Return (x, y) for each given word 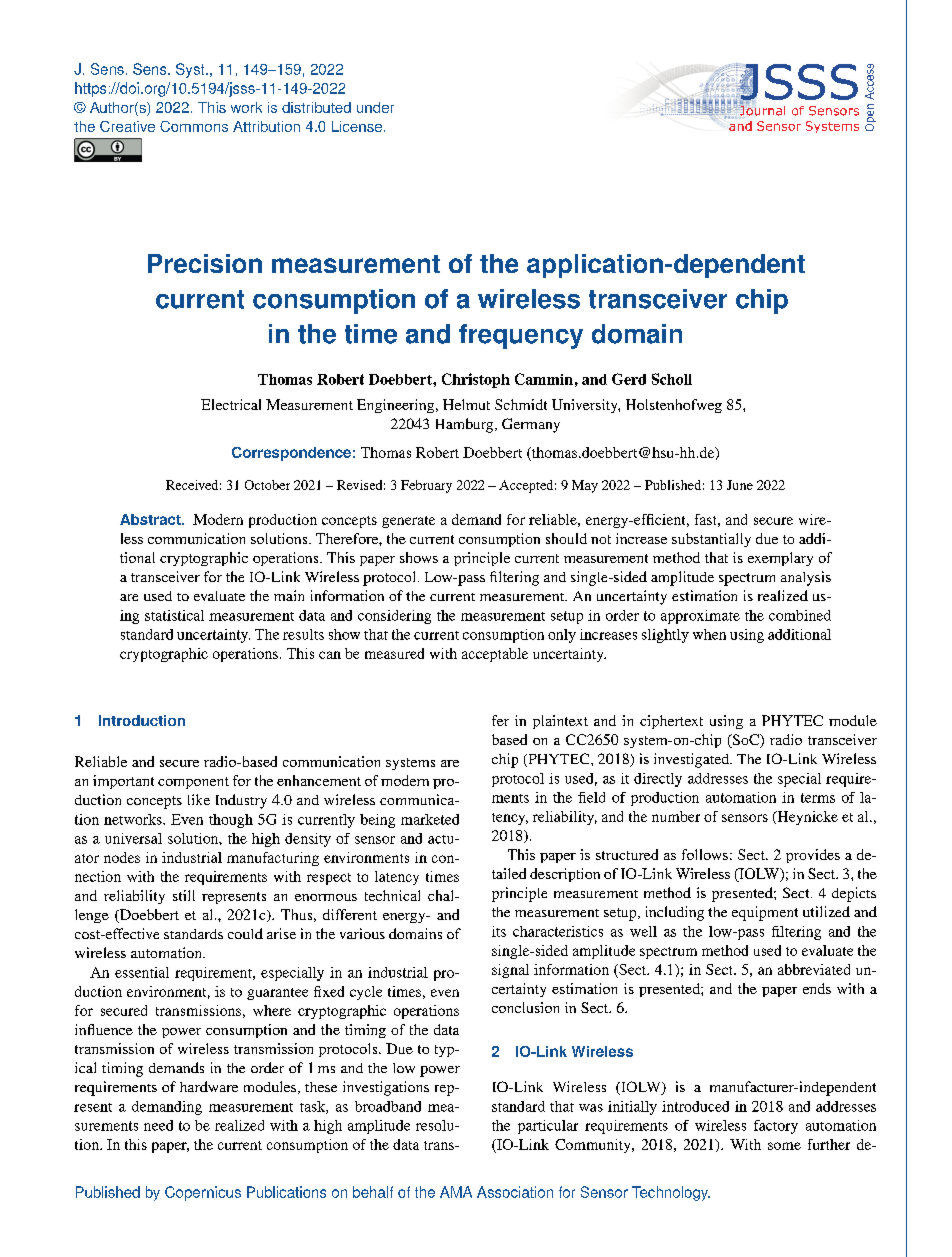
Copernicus (203, 1193)
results (303, 634)
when (709, 634)
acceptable (495, 655)
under (375, 107)
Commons (194, 126)
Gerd (629, 379)
